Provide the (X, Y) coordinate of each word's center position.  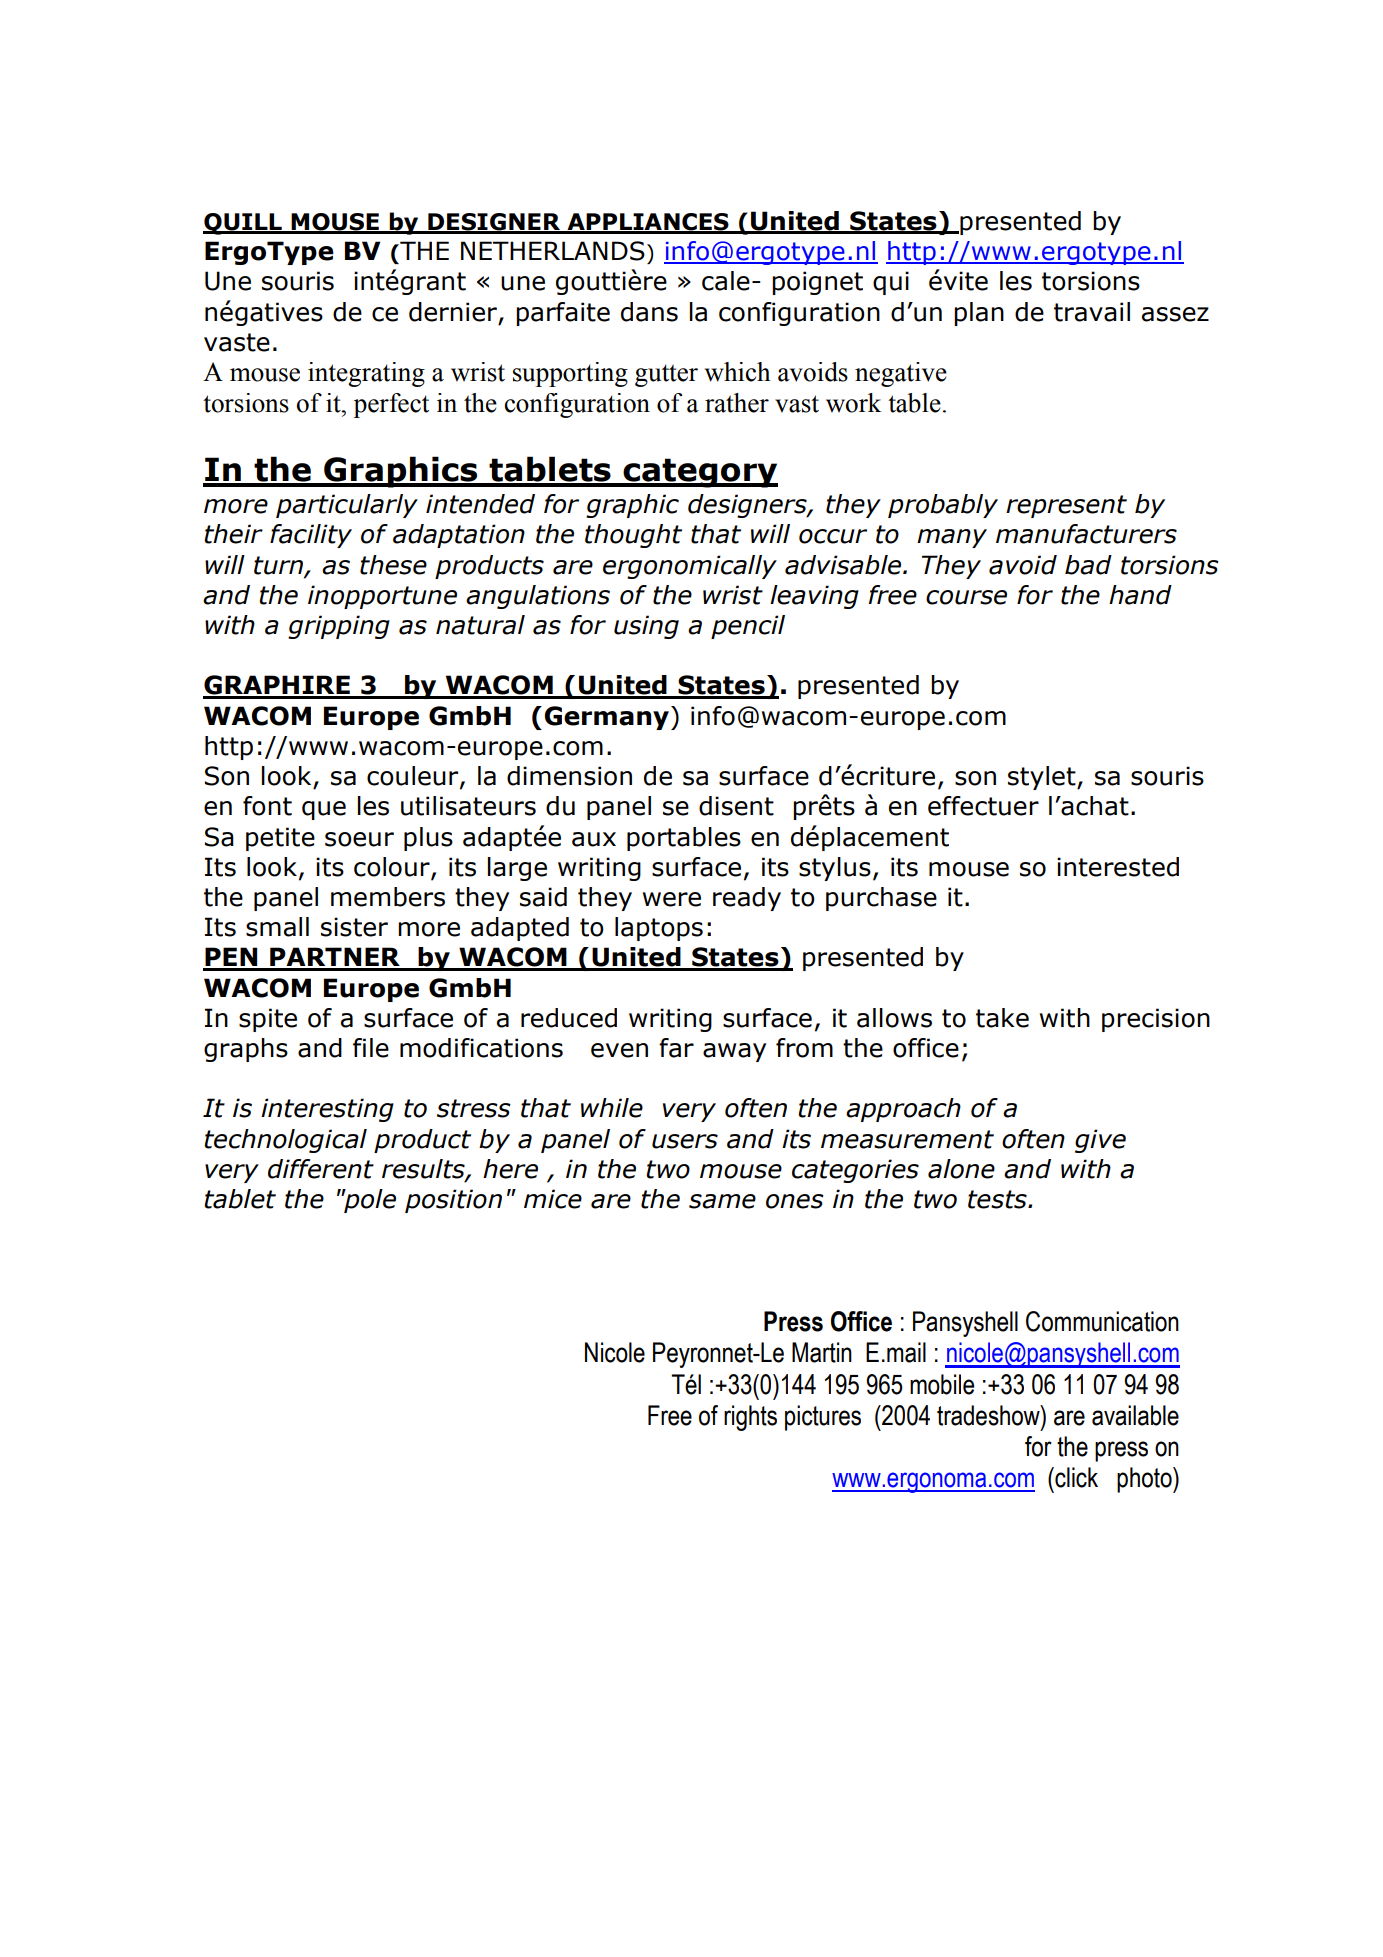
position (453, 1201)
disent (736, 806)
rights (750, 1418)
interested (1118, 867)
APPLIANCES (648, 223)
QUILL (243, 224)
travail (1092, 312)
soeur (359, 839)
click (1075, 1477)
